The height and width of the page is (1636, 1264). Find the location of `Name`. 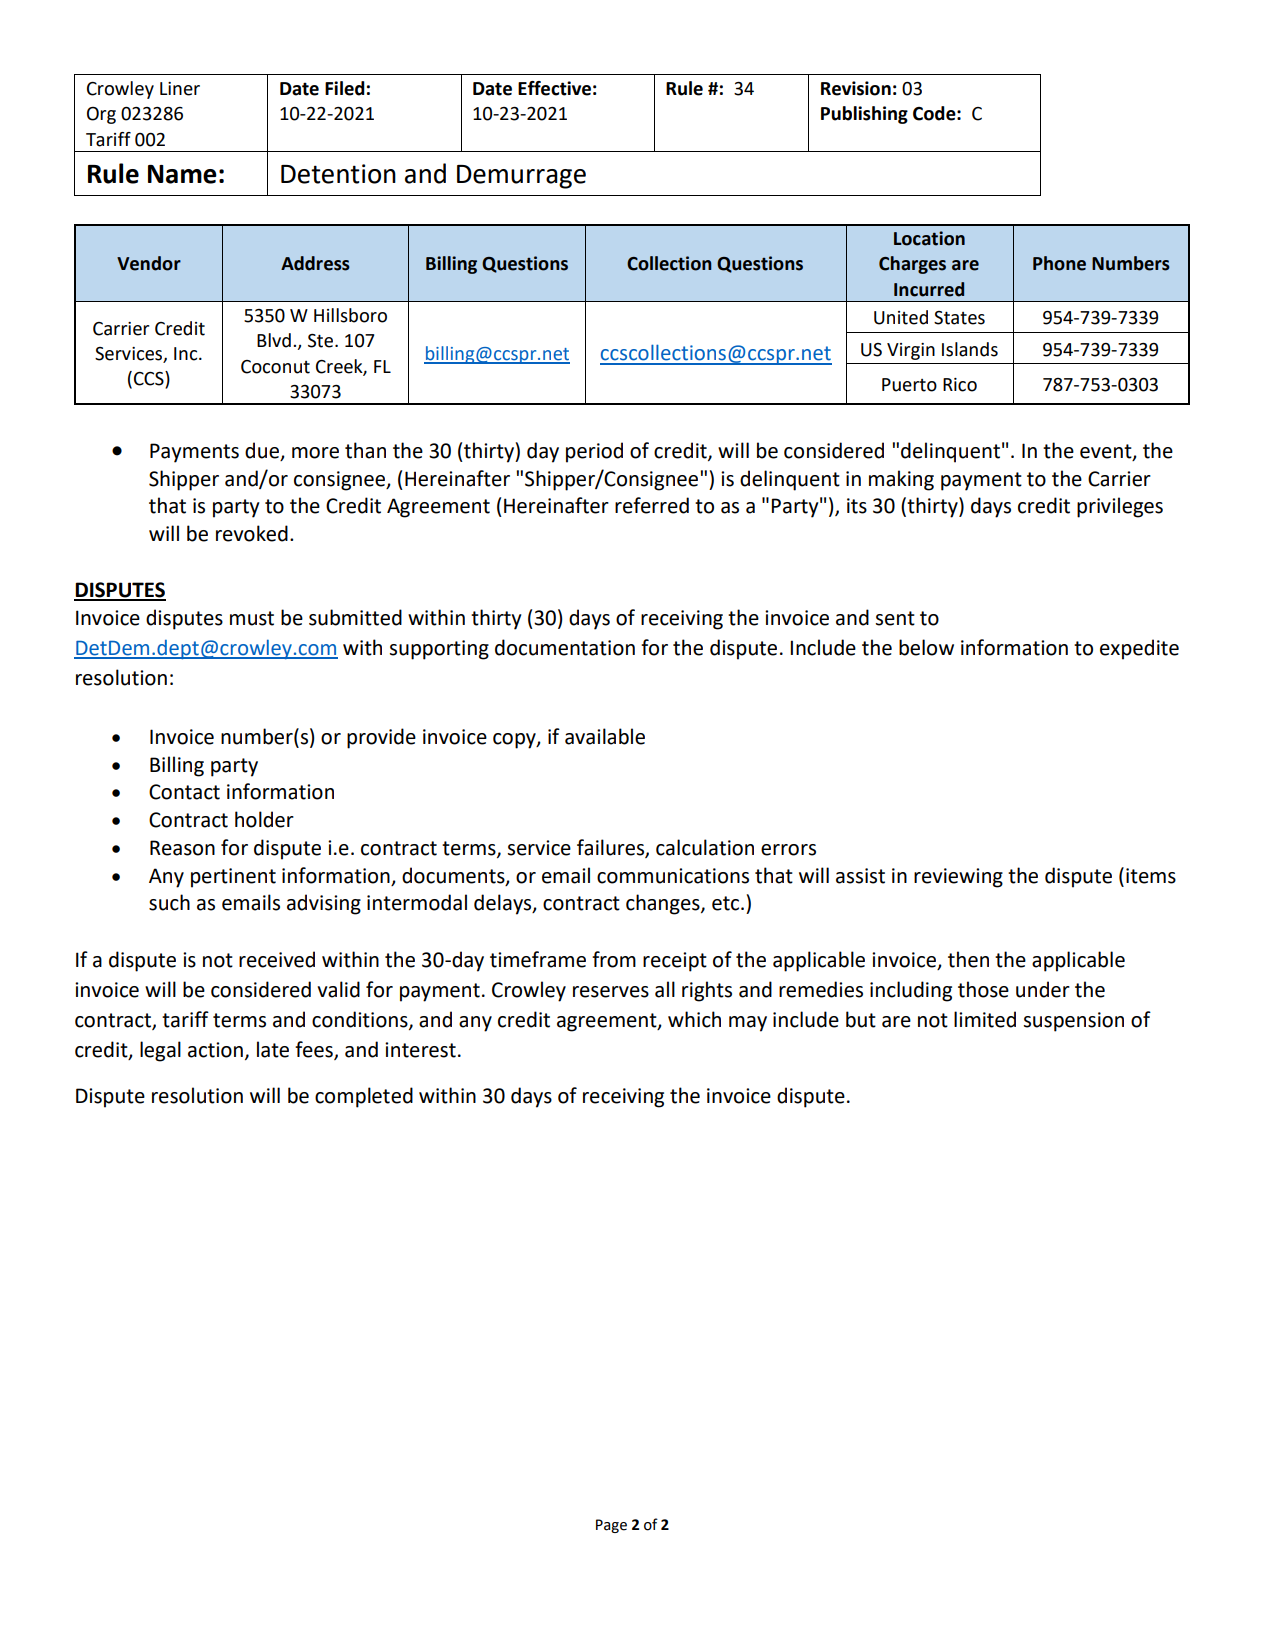

Name is located at coordinates (182, 174).
